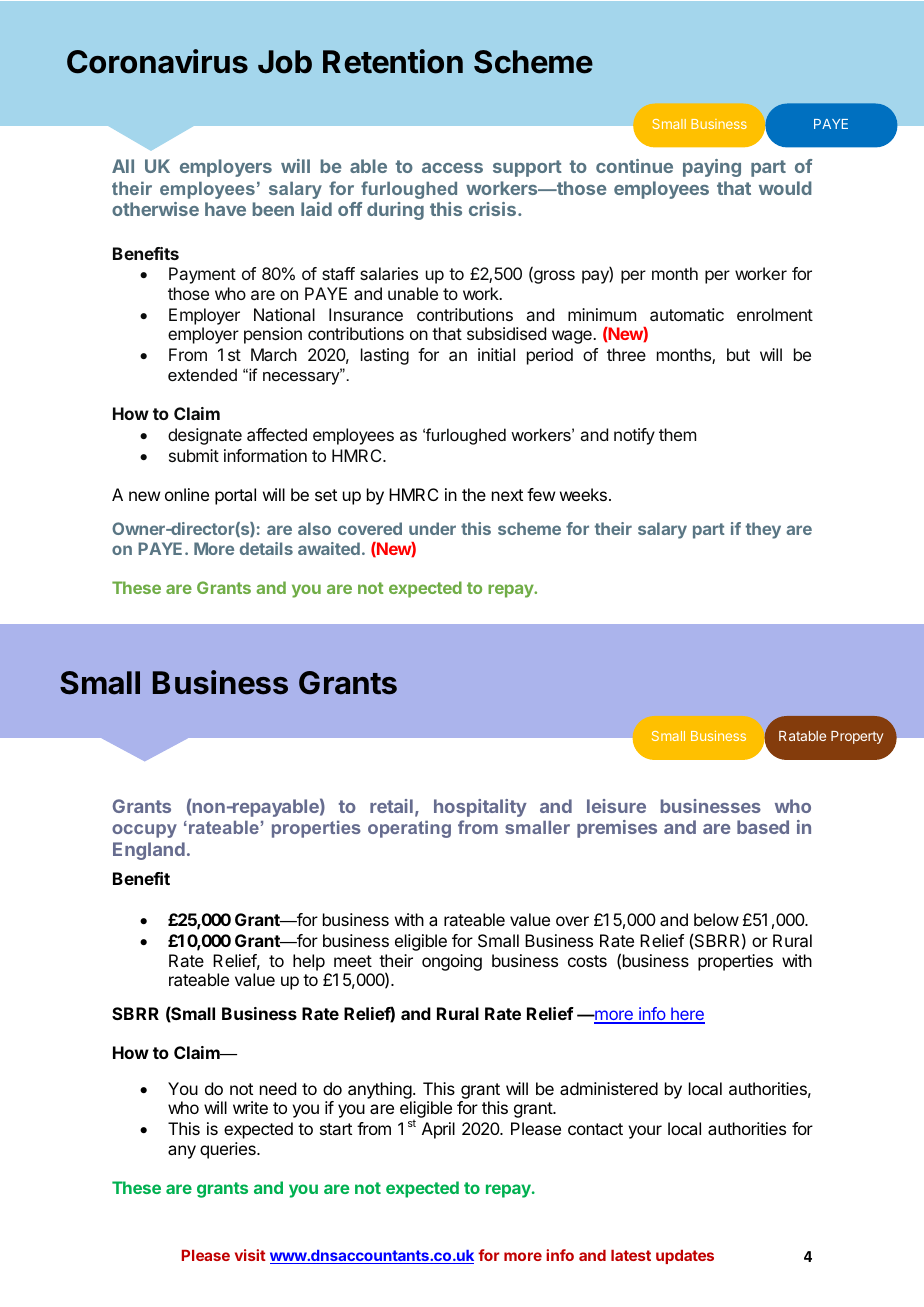  What do you see at coordinates (496, 354) in the image?
I see `initial` at bounding box center [496, 354].
